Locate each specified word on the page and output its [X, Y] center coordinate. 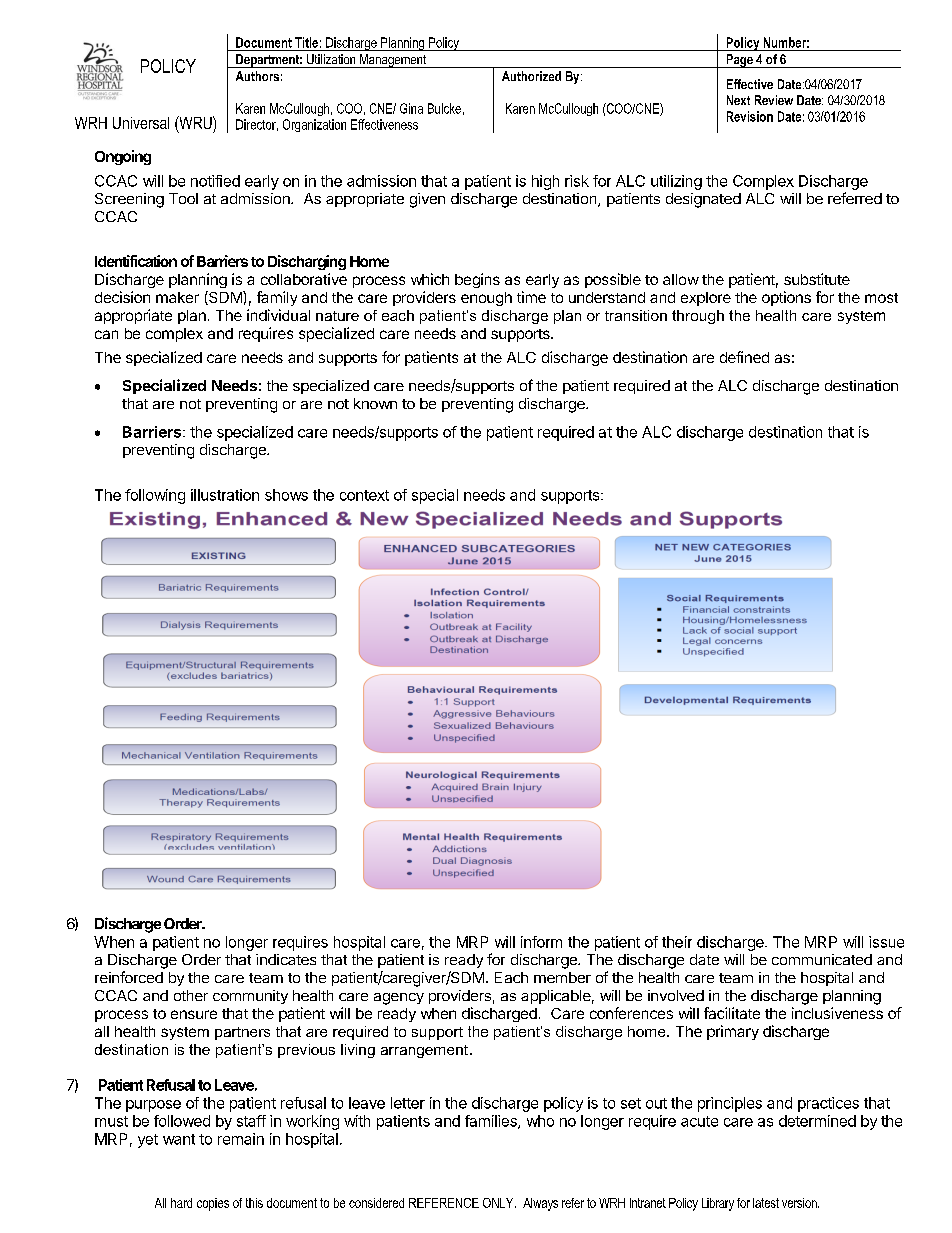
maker [177, 297]
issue [886, 942]
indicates [286, 959]
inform [541, 942]
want [179, 1139]
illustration [225, 495]
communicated [822, 959]
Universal [141, 123]
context [364, 495]
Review [774, 100]
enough [486, 299]
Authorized [531, 76]
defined [744, 357]
